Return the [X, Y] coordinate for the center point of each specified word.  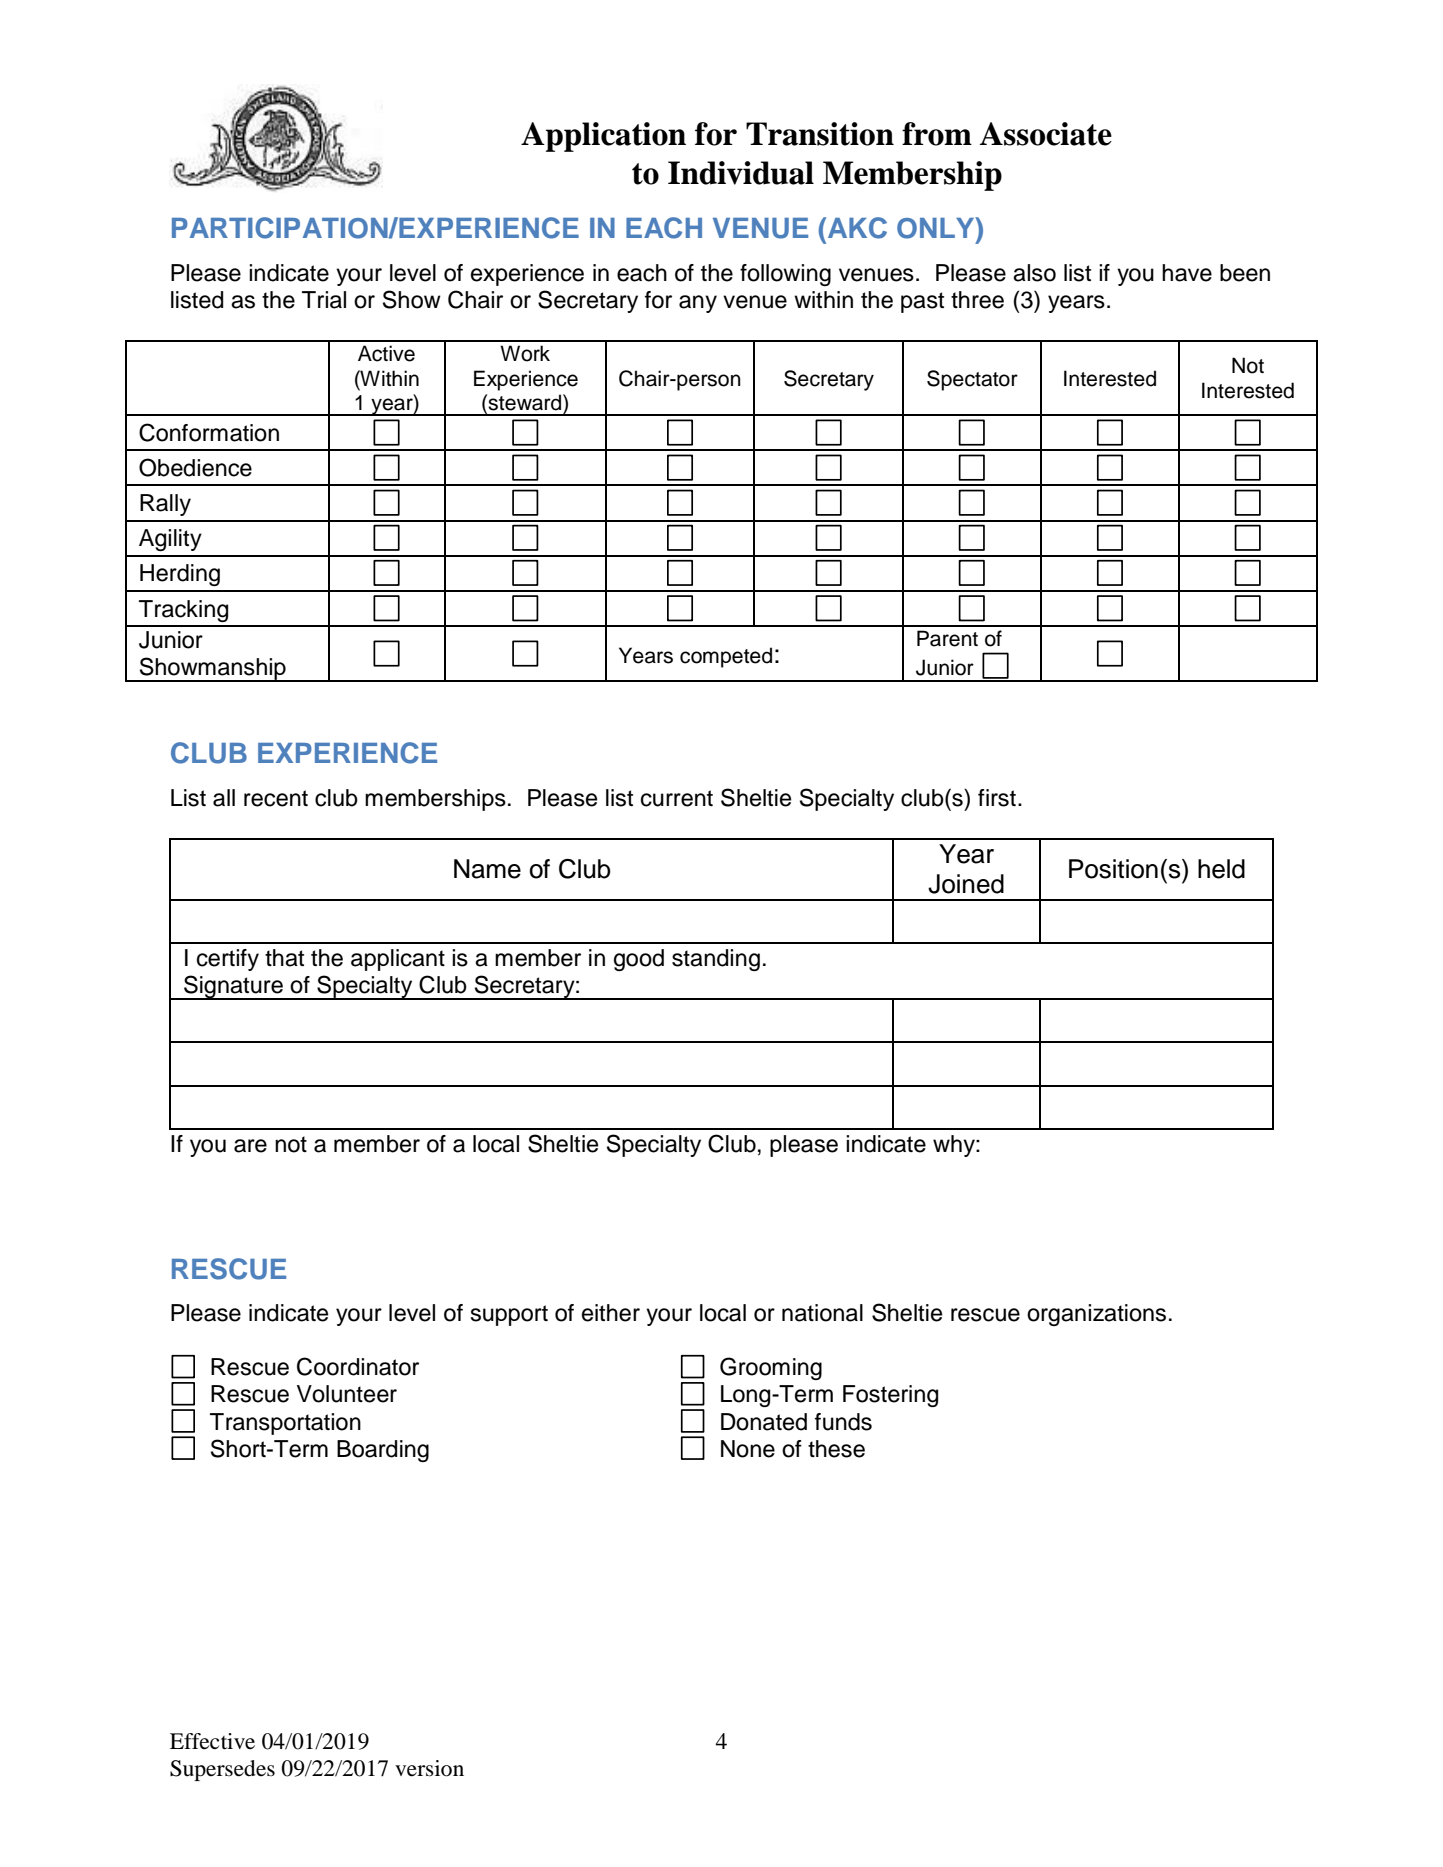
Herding [180, 575]
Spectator [972, 380]
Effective [212, 1741]
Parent [947, 638]
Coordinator [358, 1366]
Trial [324, 300]
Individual [741, 173]
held [1221, 869]
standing [716, 960]
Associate [1046, 134]
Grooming [771, 1368]
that [284, 958]
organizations [1096, 1315]
